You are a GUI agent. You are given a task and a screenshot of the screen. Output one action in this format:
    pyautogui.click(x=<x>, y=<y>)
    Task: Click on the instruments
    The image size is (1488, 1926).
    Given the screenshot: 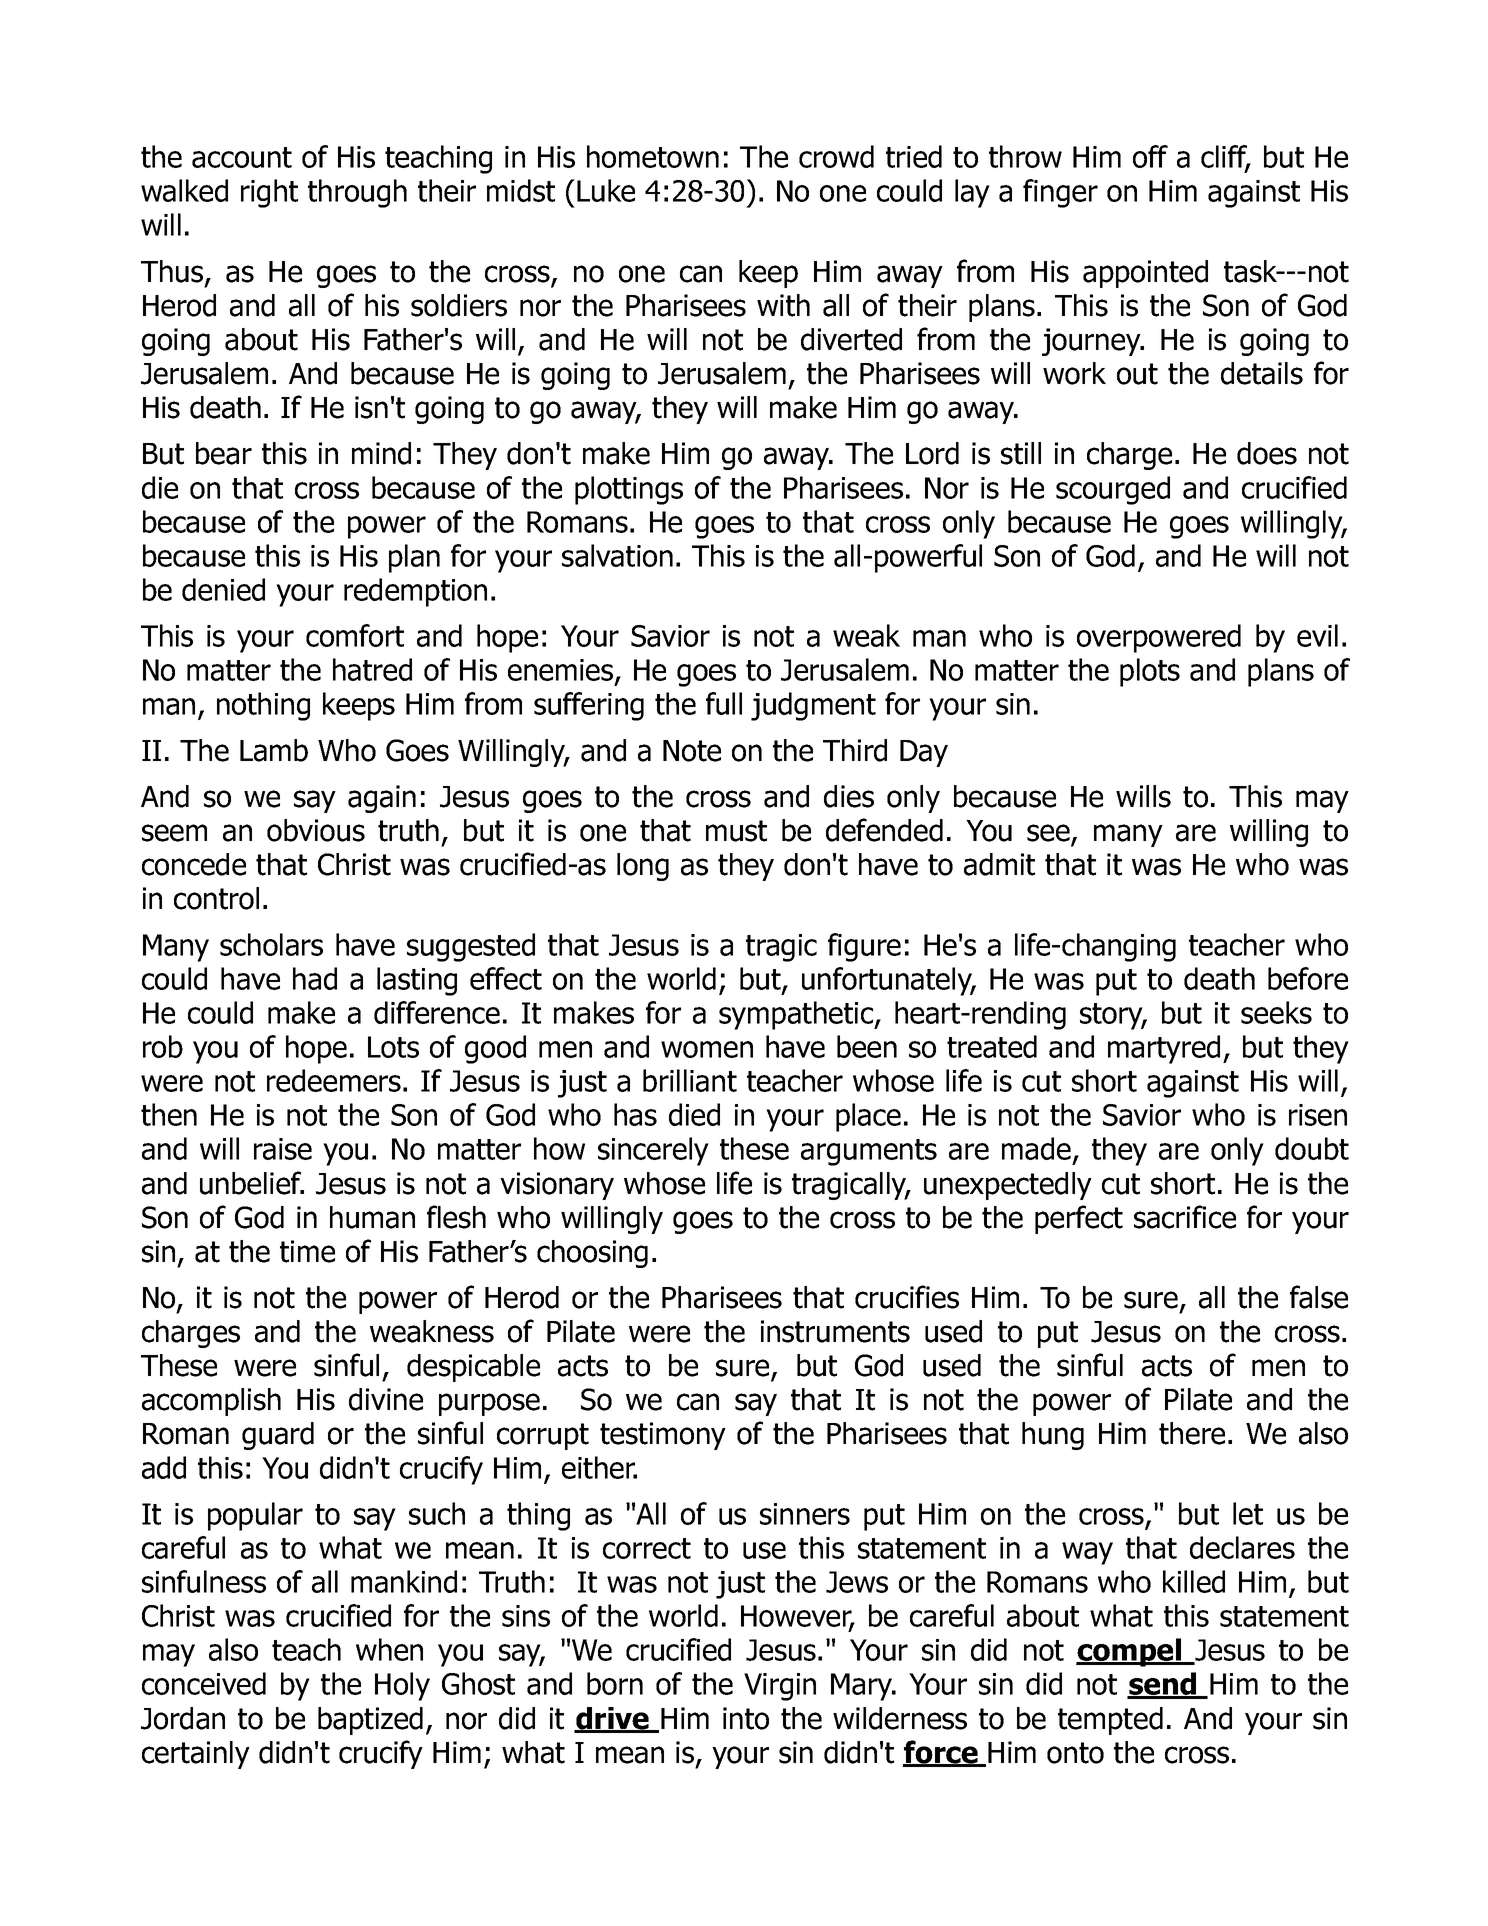 What is the action you would take?
    pyautogui.click(x=835, y=1331)
